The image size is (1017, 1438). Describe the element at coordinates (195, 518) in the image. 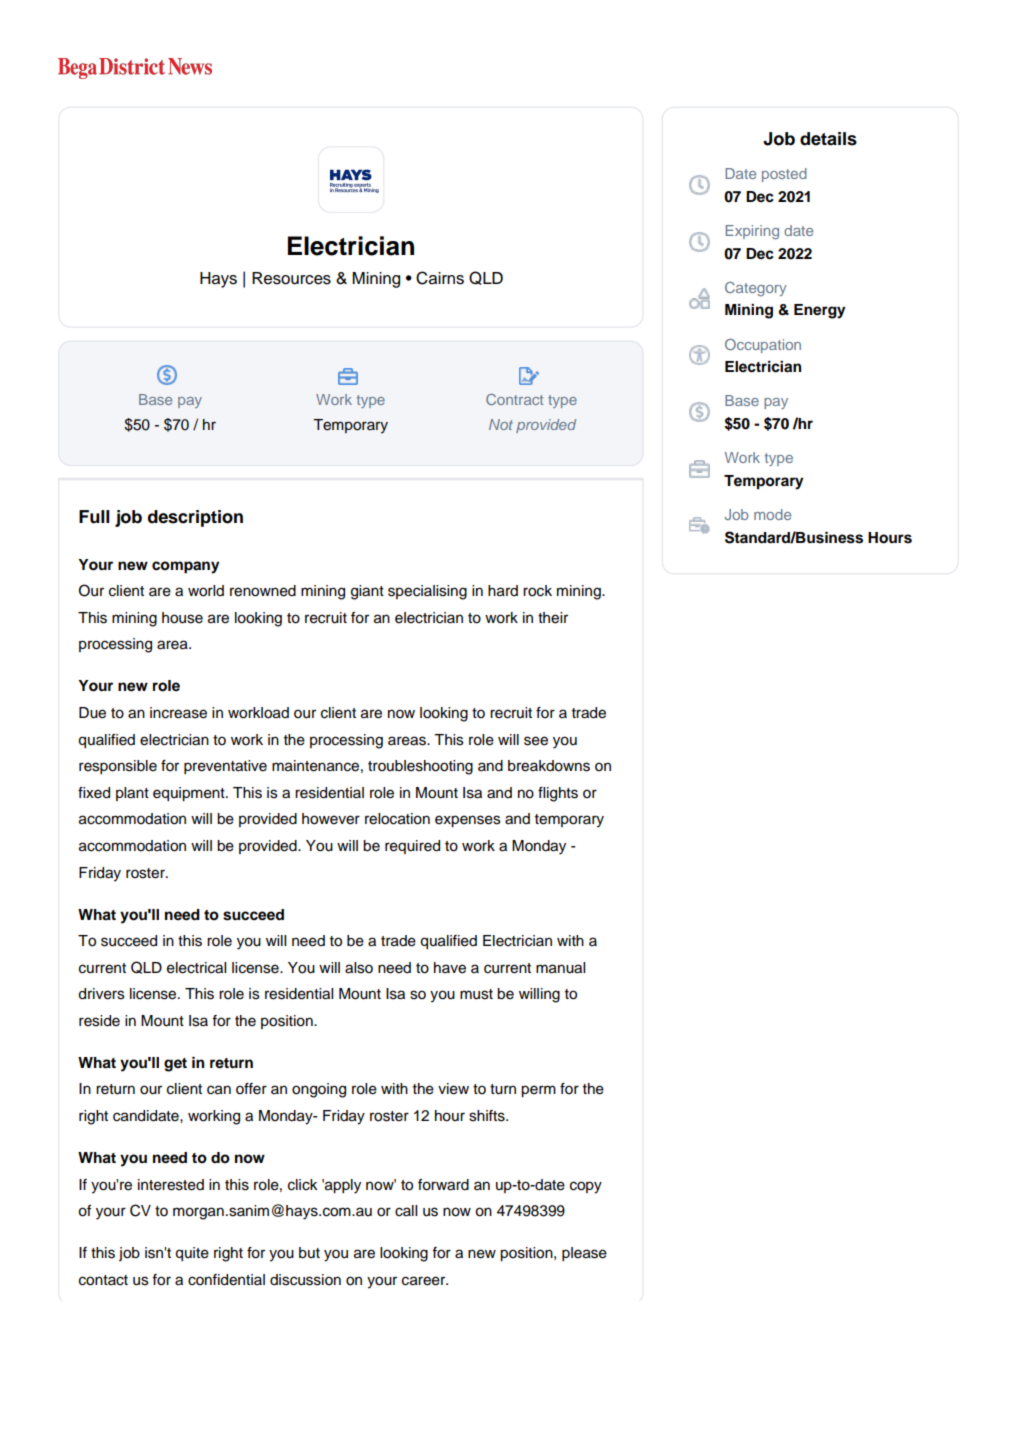

I see `description` at that location.
